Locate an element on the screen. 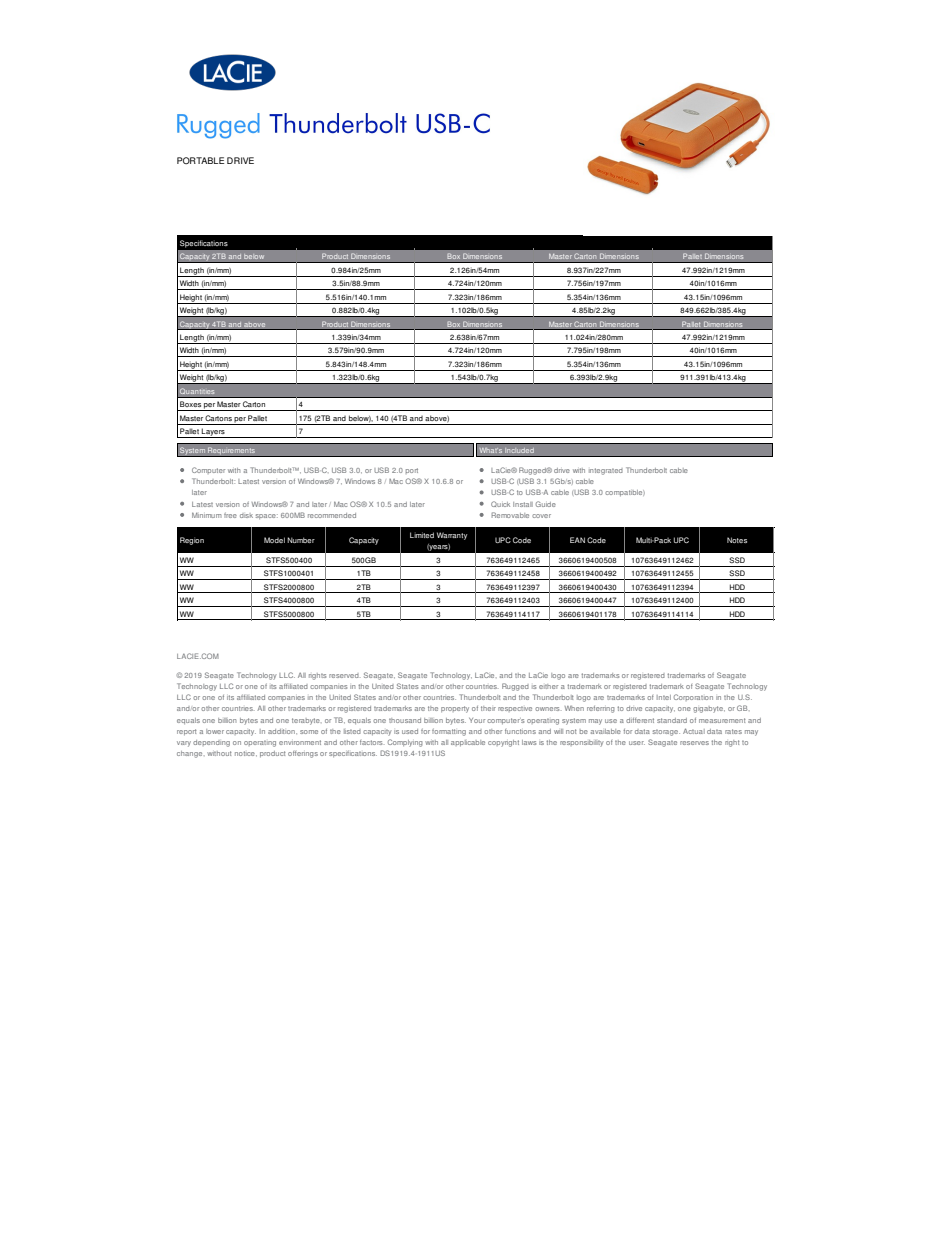 This screenshot has height=1233, width=952. reserves is located at coordinates (694, 743).
